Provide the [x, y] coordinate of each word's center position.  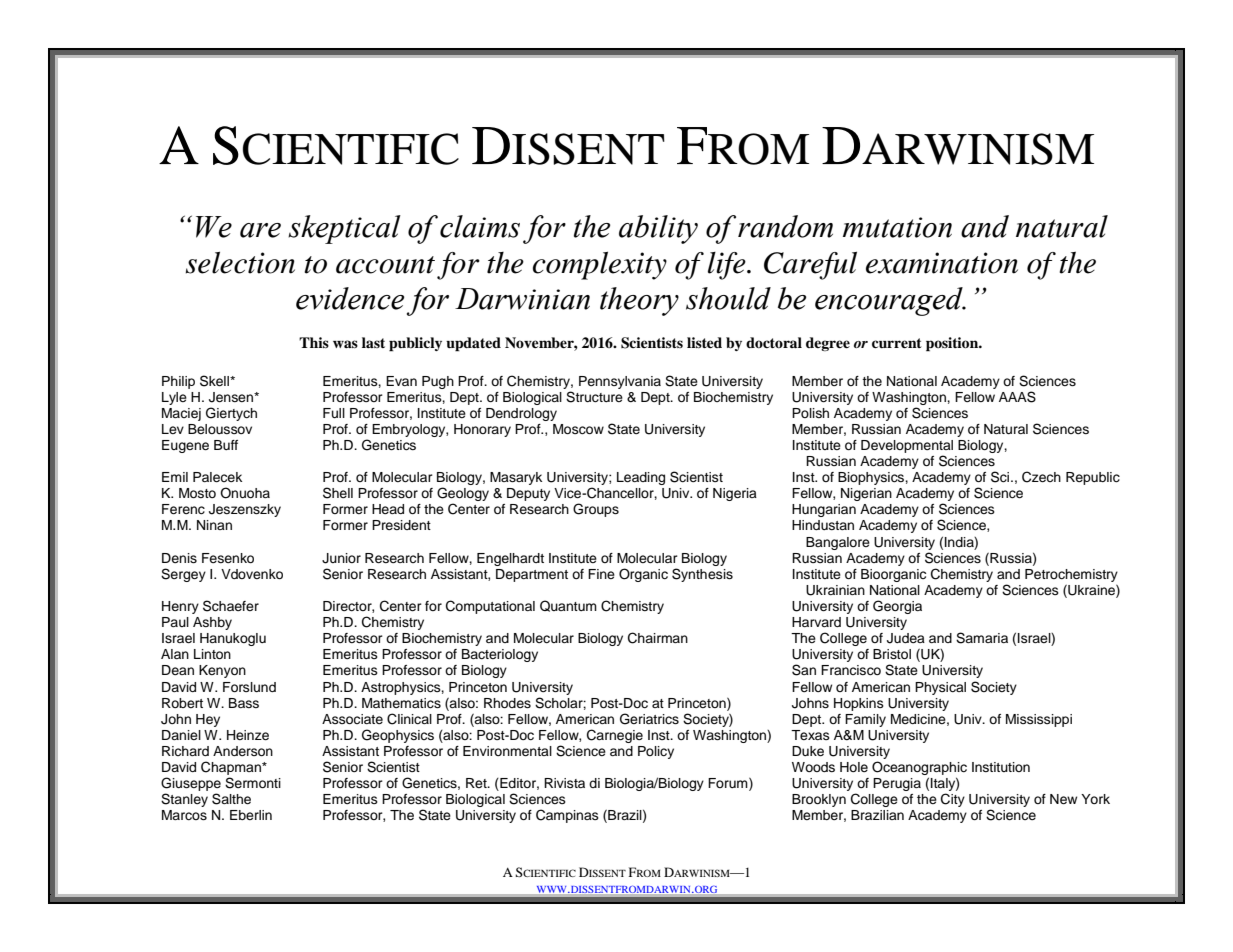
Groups [596, 510]
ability [658, 229]
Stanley [184, 800]
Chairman [658, 638]
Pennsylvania [620, 382]
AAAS [1017, 397]
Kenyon [222, 671]
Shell [338, 493]
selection [240, 263]
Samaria [982, 638]
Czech [1041, 477]
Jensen [232, 397]
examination [942, 263]
